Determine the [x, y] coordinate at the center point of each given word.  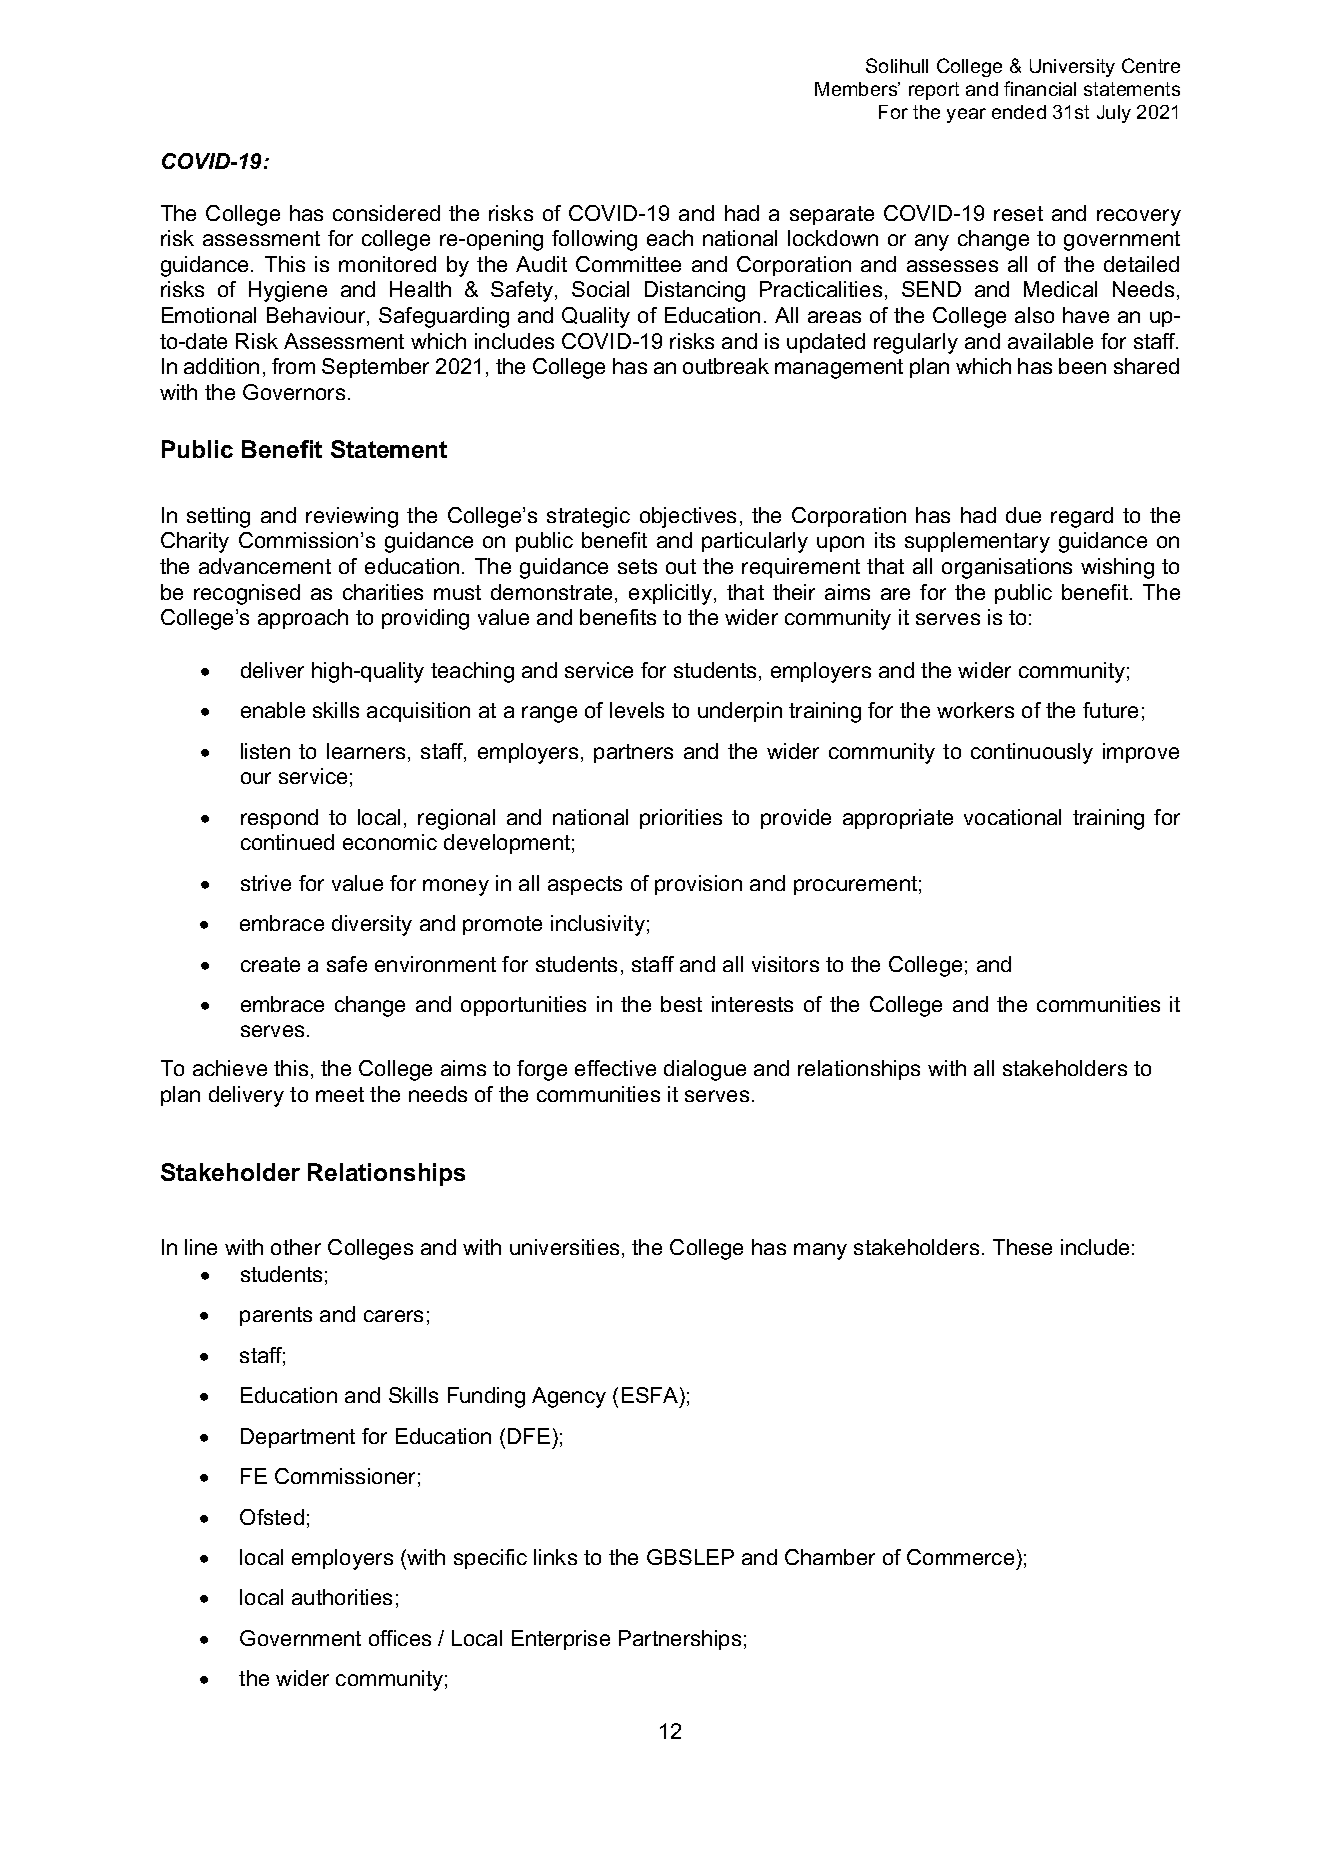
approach [303, 619]
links [555, 1557]
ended [1019, 112]
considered [386, 213]
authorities [342, 1597]
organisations [1007, 568]
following [594, 240]
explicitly [672, 594]
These [1022, 1247]
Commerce [960, 1557]
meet [340, 1094]
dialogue [705, 1070]
